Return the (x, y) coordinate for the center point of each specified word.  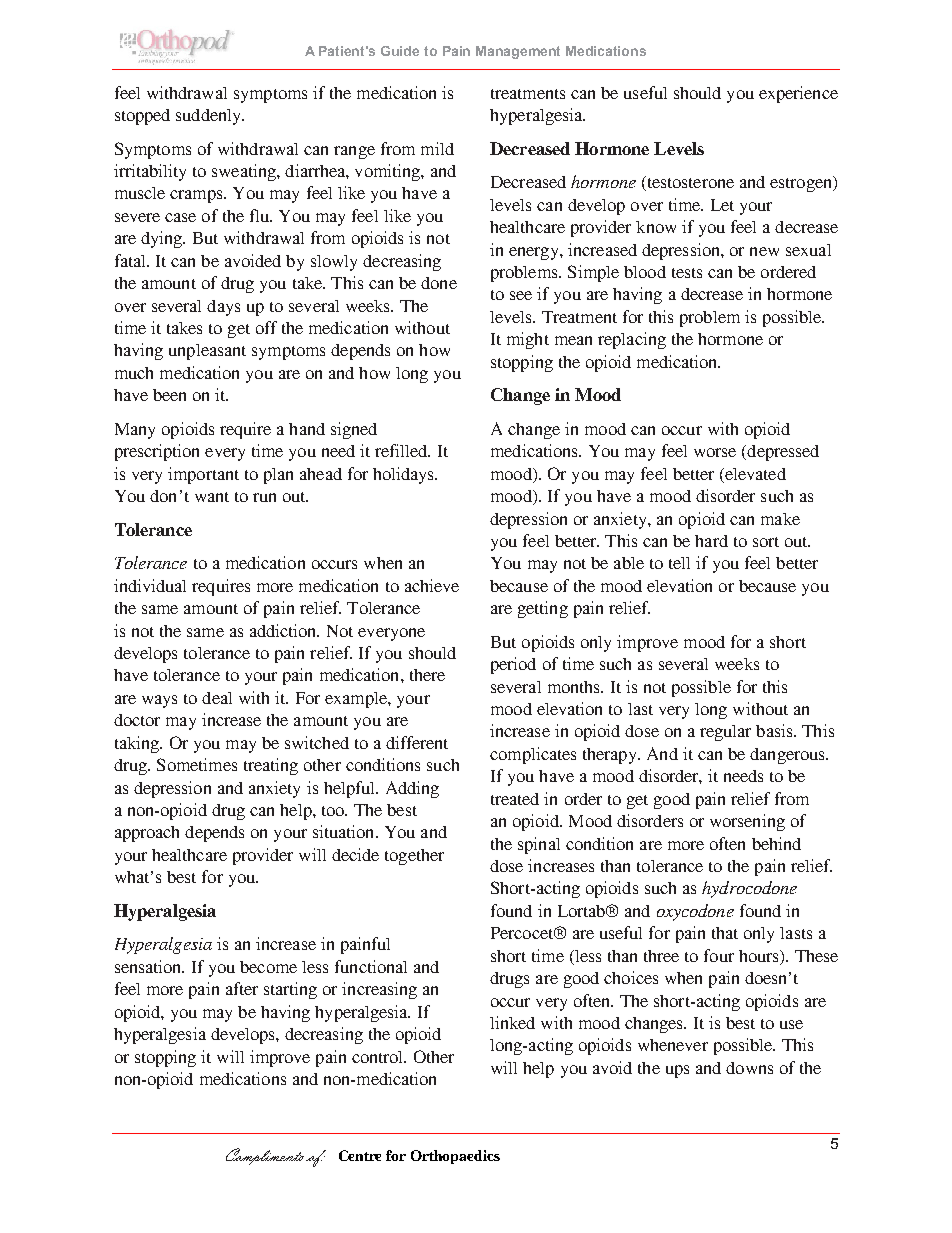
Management (518, 52)
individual (150, 585)
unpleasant (207, 352)
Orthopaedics (455, 1157)
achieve (432, 585)
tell (679, 563)
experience (798, 94)
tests (687, 273)
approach (147, 834)
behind (776, 843)
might (528, 340)
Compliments (265, 1156)
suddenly (209, 117)
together (414, 857)
